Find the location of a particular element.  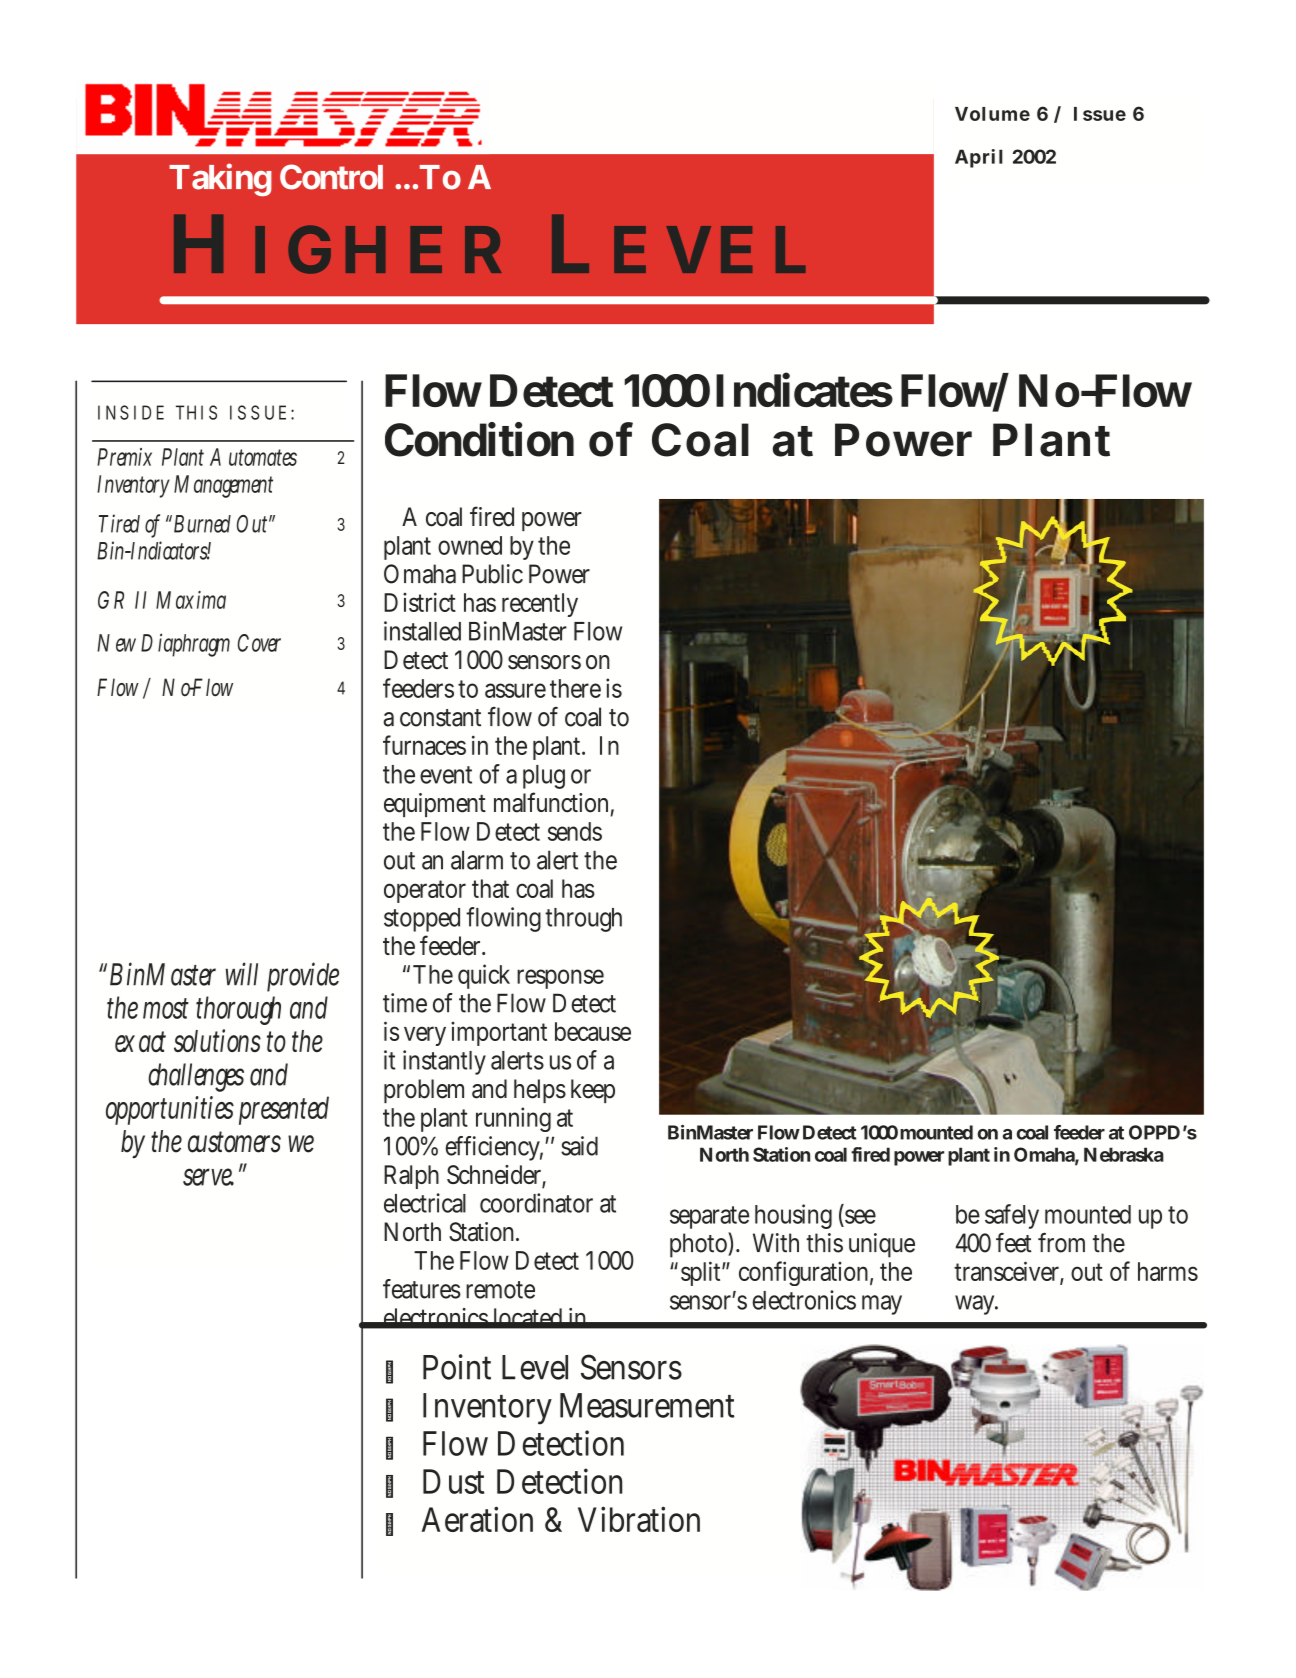

Taking is located at coordinates (220, 179).
